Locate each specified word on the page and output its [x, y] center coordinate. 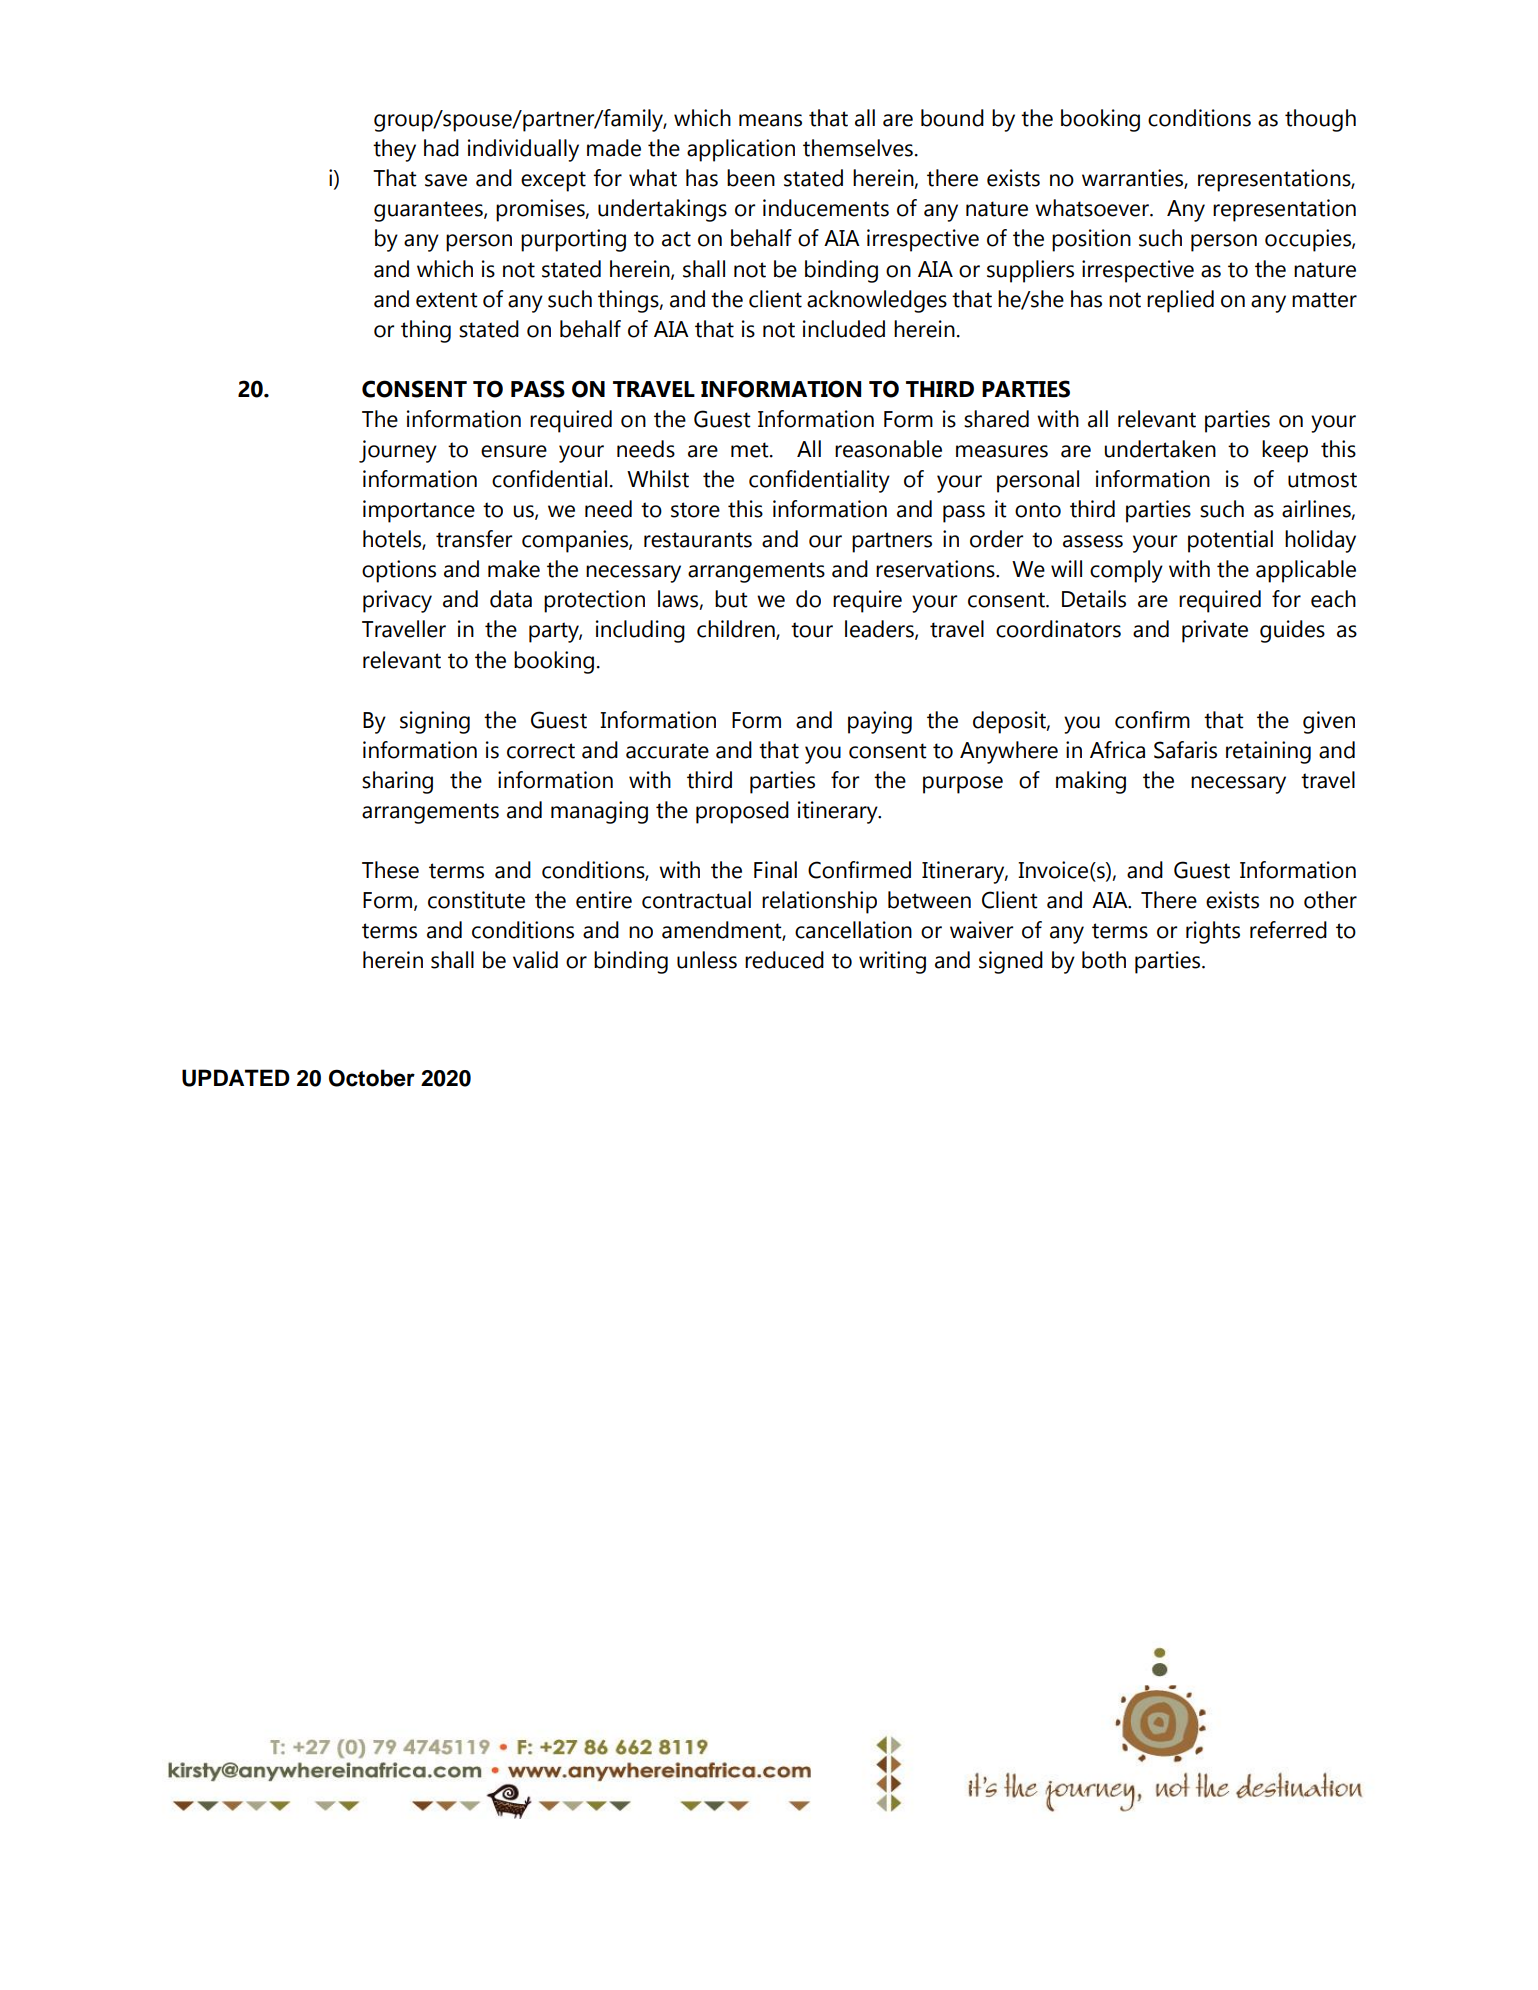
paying [880, 722]
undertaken [1160, 449]
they [394, 150]
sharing [397, 782]
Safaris [1185, 750]
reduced [784, 960]
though [1320, 120]
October [372, 1078]
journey [398, 451]
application [741, 150]
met [751, 450]
